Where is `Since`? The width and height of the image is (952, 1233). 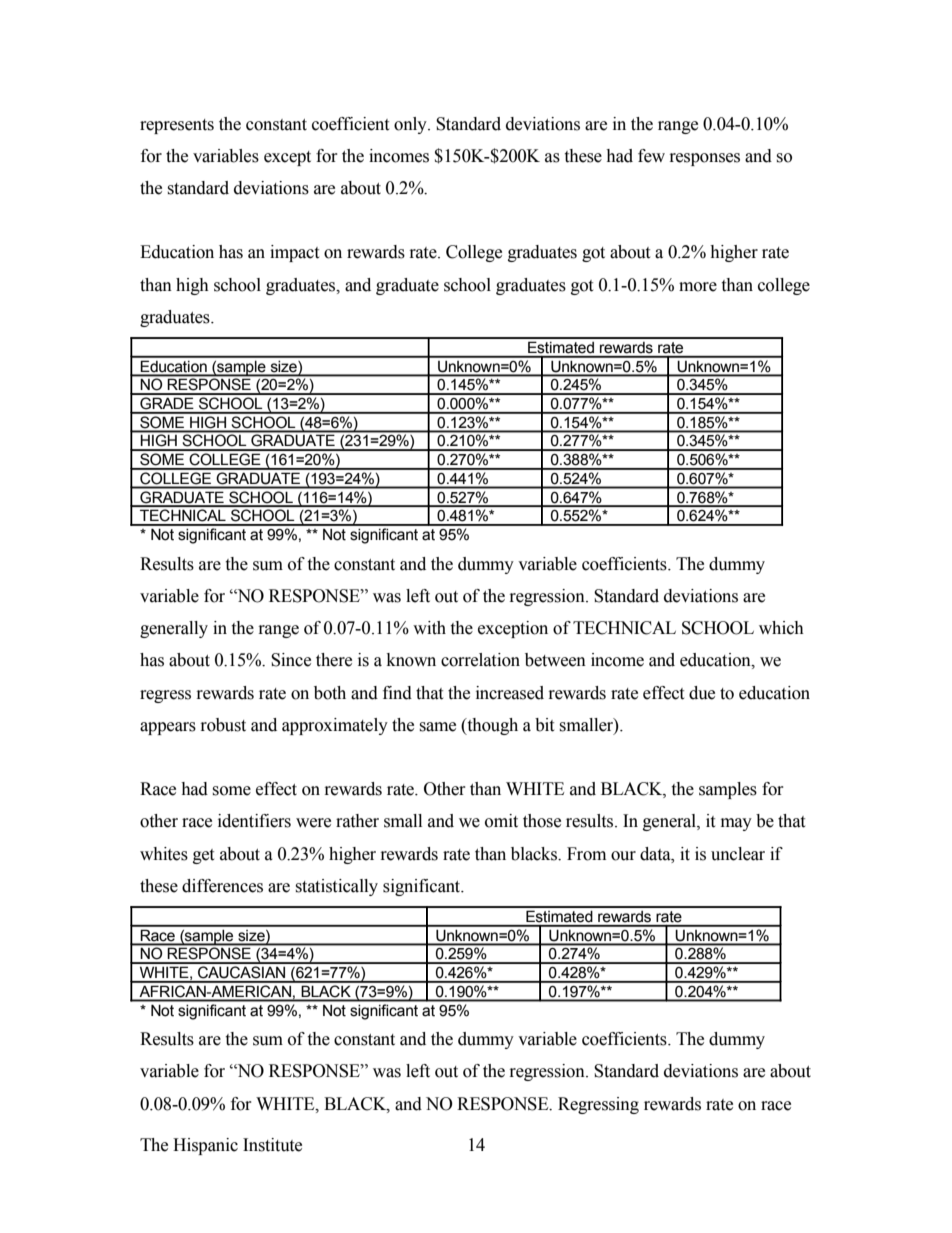 Since is located at coordinates (291, 660).
